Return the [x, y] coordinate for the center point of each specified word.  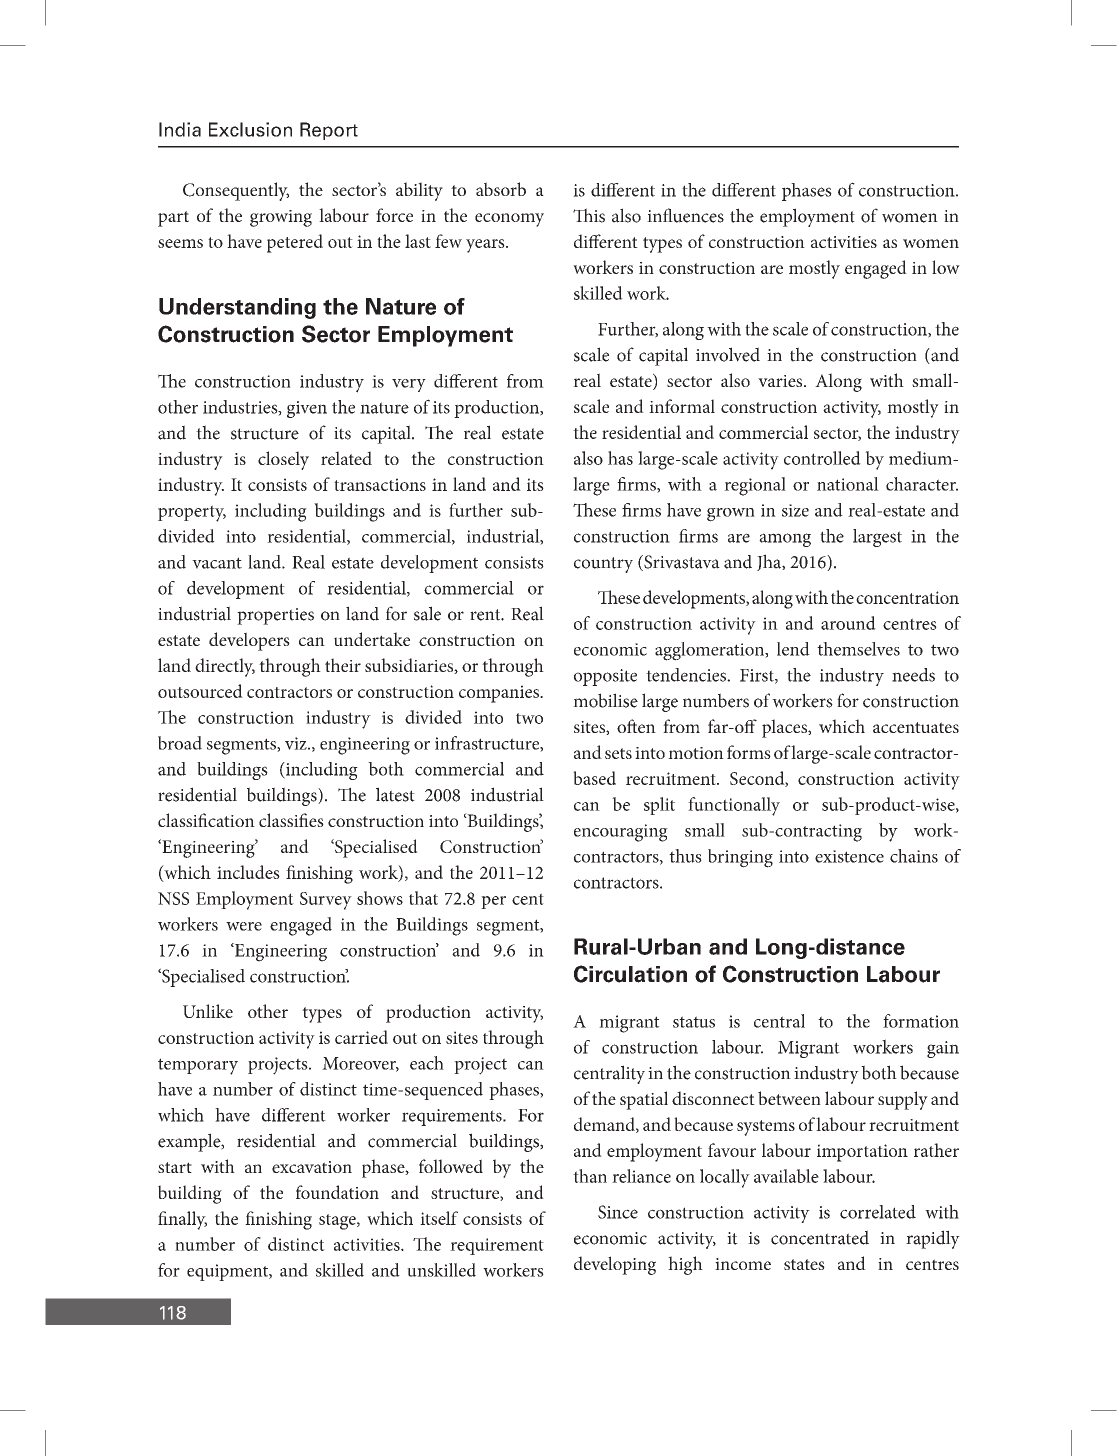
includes [248, 872]
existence [849, 856]
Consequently [236, 191]
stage [338, 1222]
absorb [501, 189]
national [848, 484]
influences [685, 215]
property [192, 513]
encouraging [621, 833]
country [603, 565]
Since [618, 1212]
